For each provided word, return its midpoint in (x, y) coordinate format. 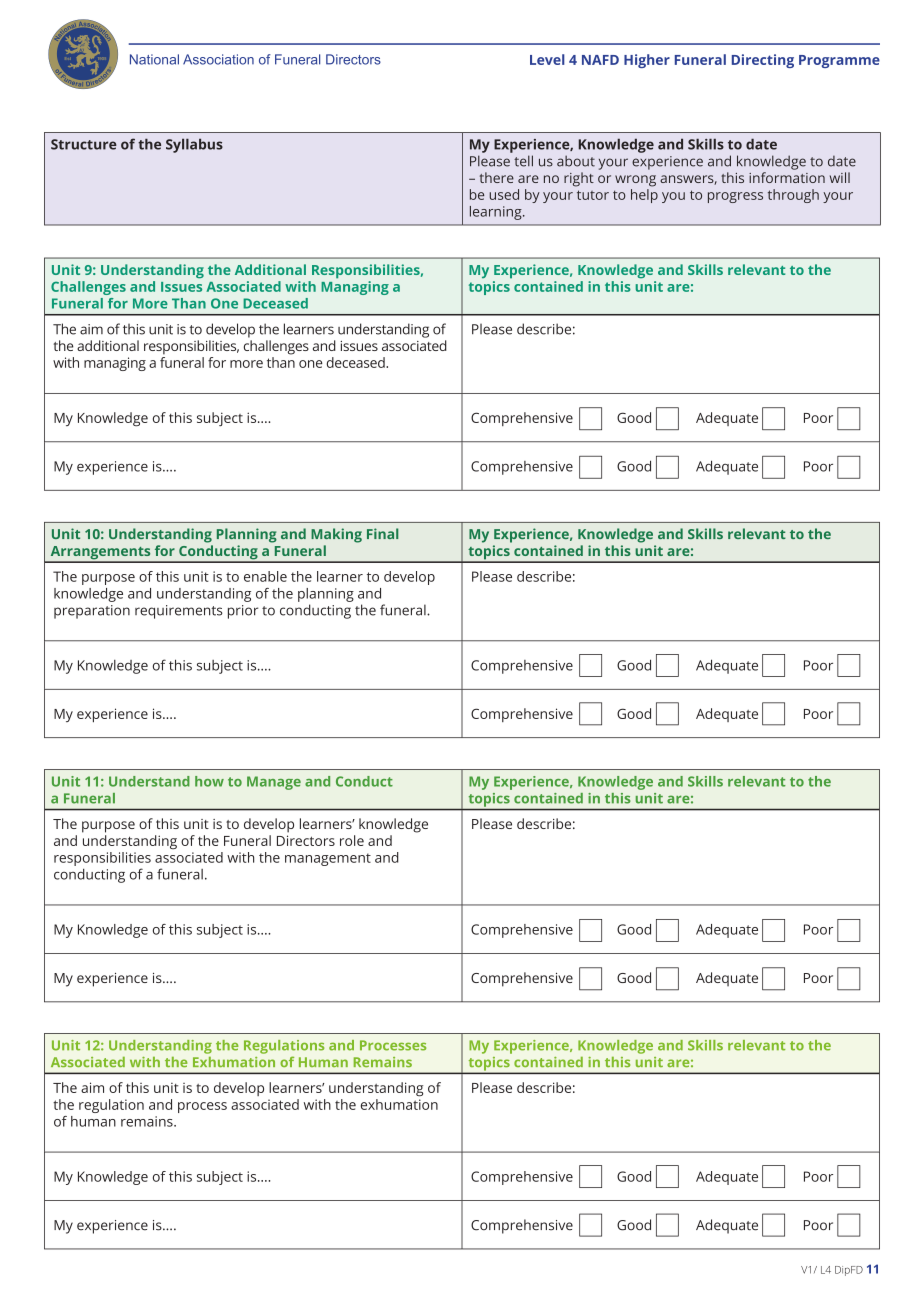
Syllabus (194, 145)
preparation (92, 612)
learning (497, 213)
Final (382, 533)
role (352, 840)
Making (336, 535)
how (209, 781)
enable (265, 576)
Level (547, 59)
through (793, 196)
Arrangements (100, 554)
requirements (179, 612)
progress (735, 197)
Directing (763, 61)
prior (243, 612)
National (154, 59)
